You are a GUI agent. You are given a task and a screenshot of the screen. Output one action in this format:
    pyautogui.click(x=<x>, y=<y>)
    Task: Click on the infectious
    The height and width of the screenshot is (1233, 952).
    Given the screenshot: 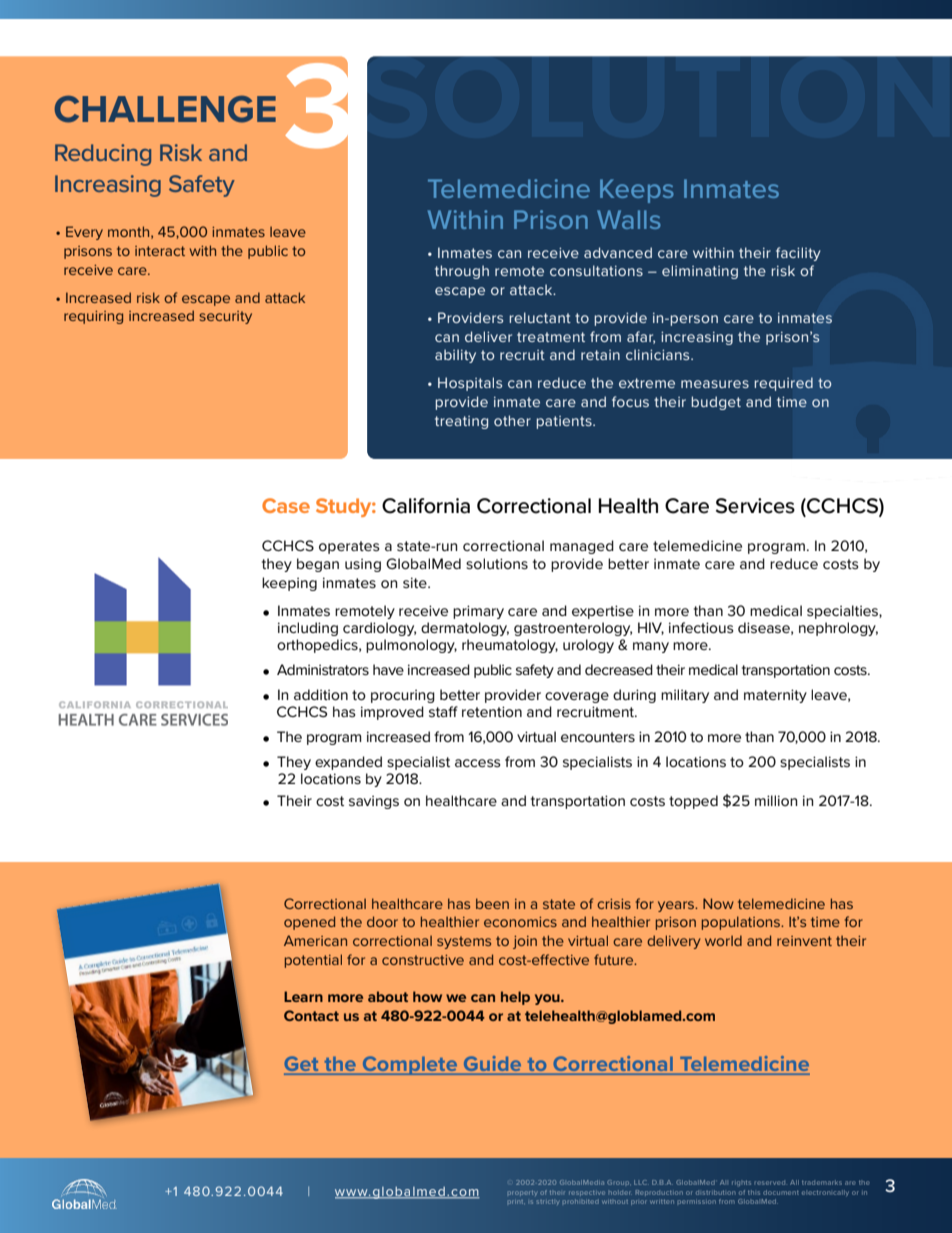 What is the action you would take?
    pyautogui.click(x=701, y=627)
